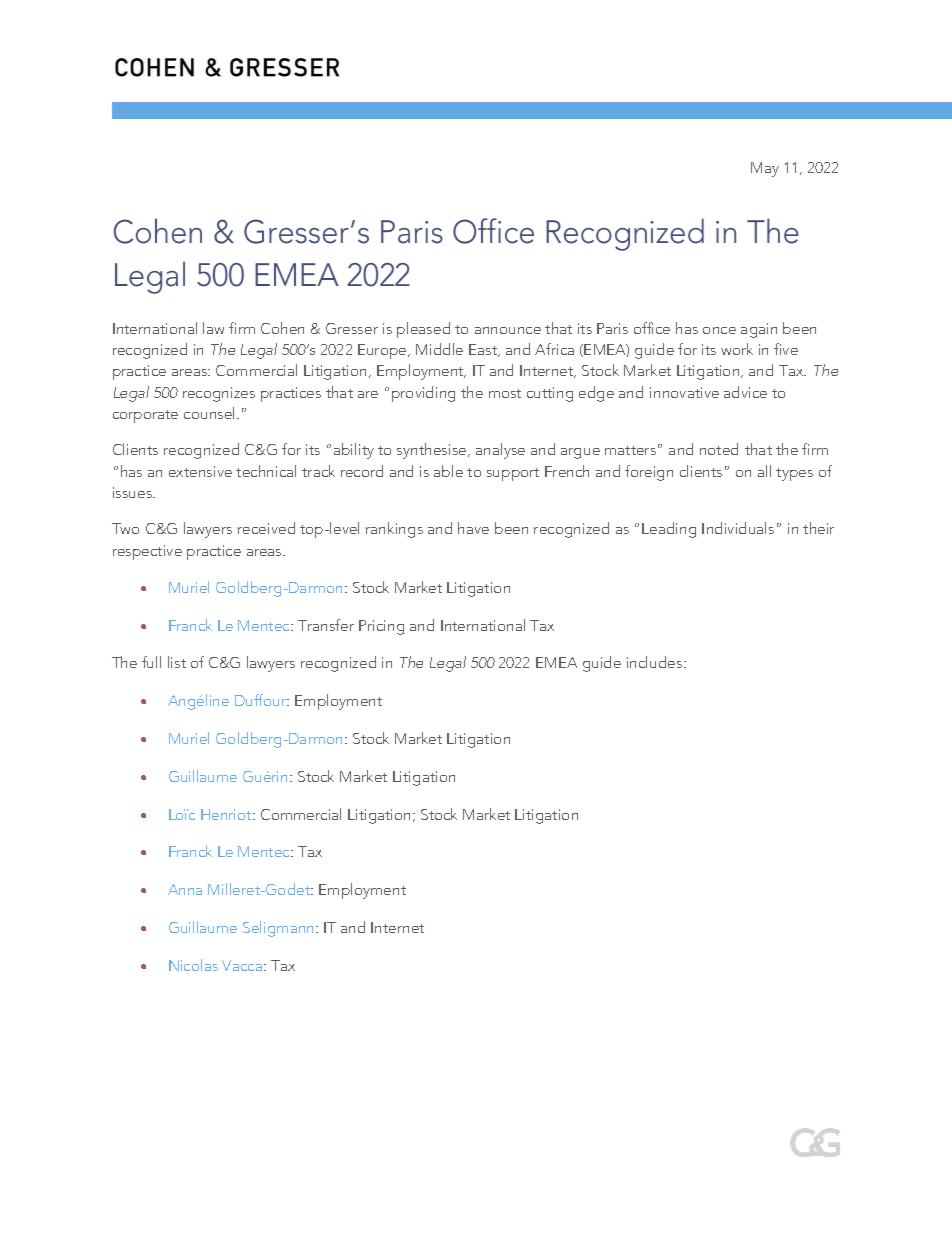  Describe the element at coordinates (508, 330) in the screenshot. I see `announce` at that location.
